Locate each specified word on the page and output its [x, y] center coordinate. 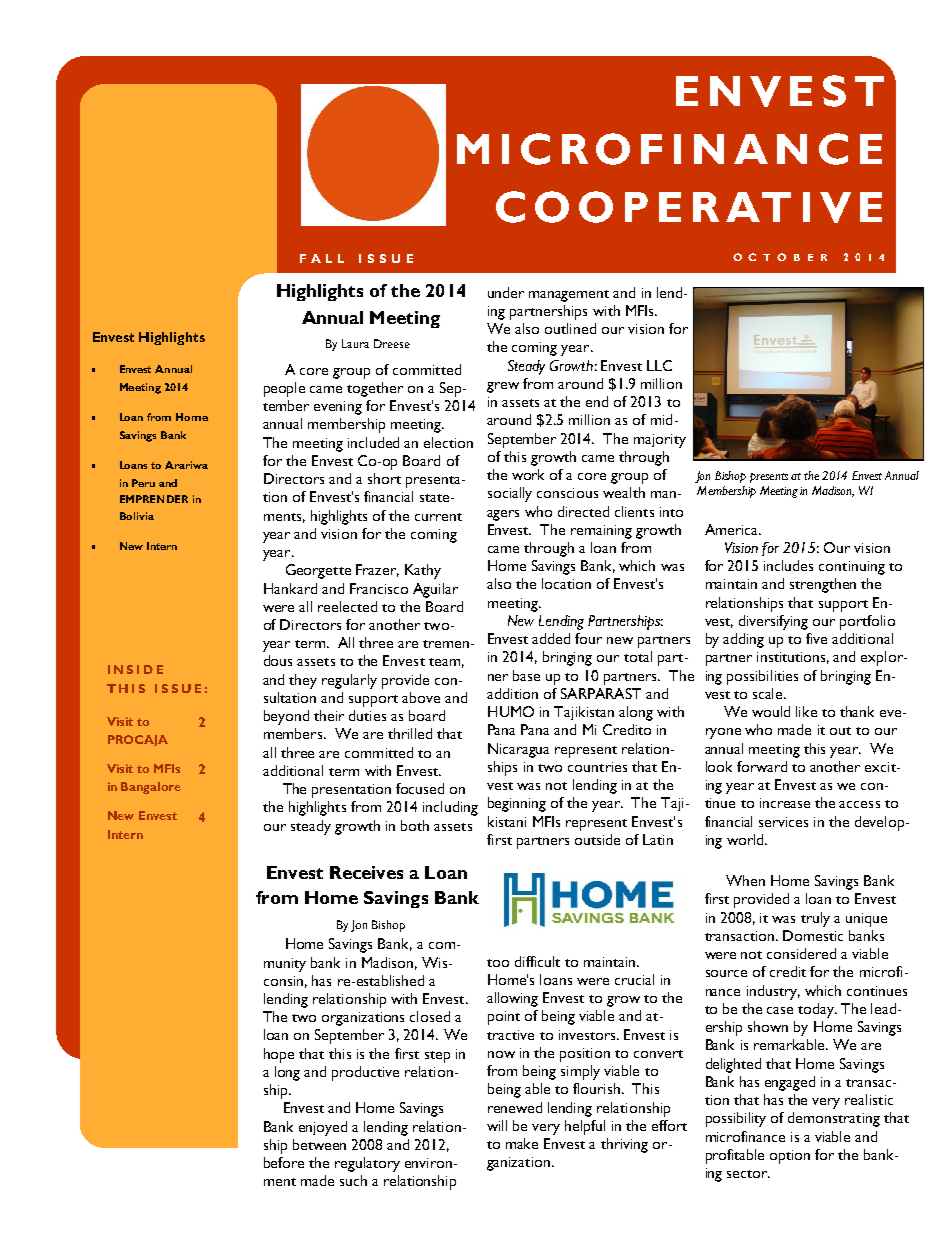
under [506, 292]
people [284, 389]
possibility [736, 1119]
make [522, 1143]
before [284, 1162]
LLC [659, 365]
